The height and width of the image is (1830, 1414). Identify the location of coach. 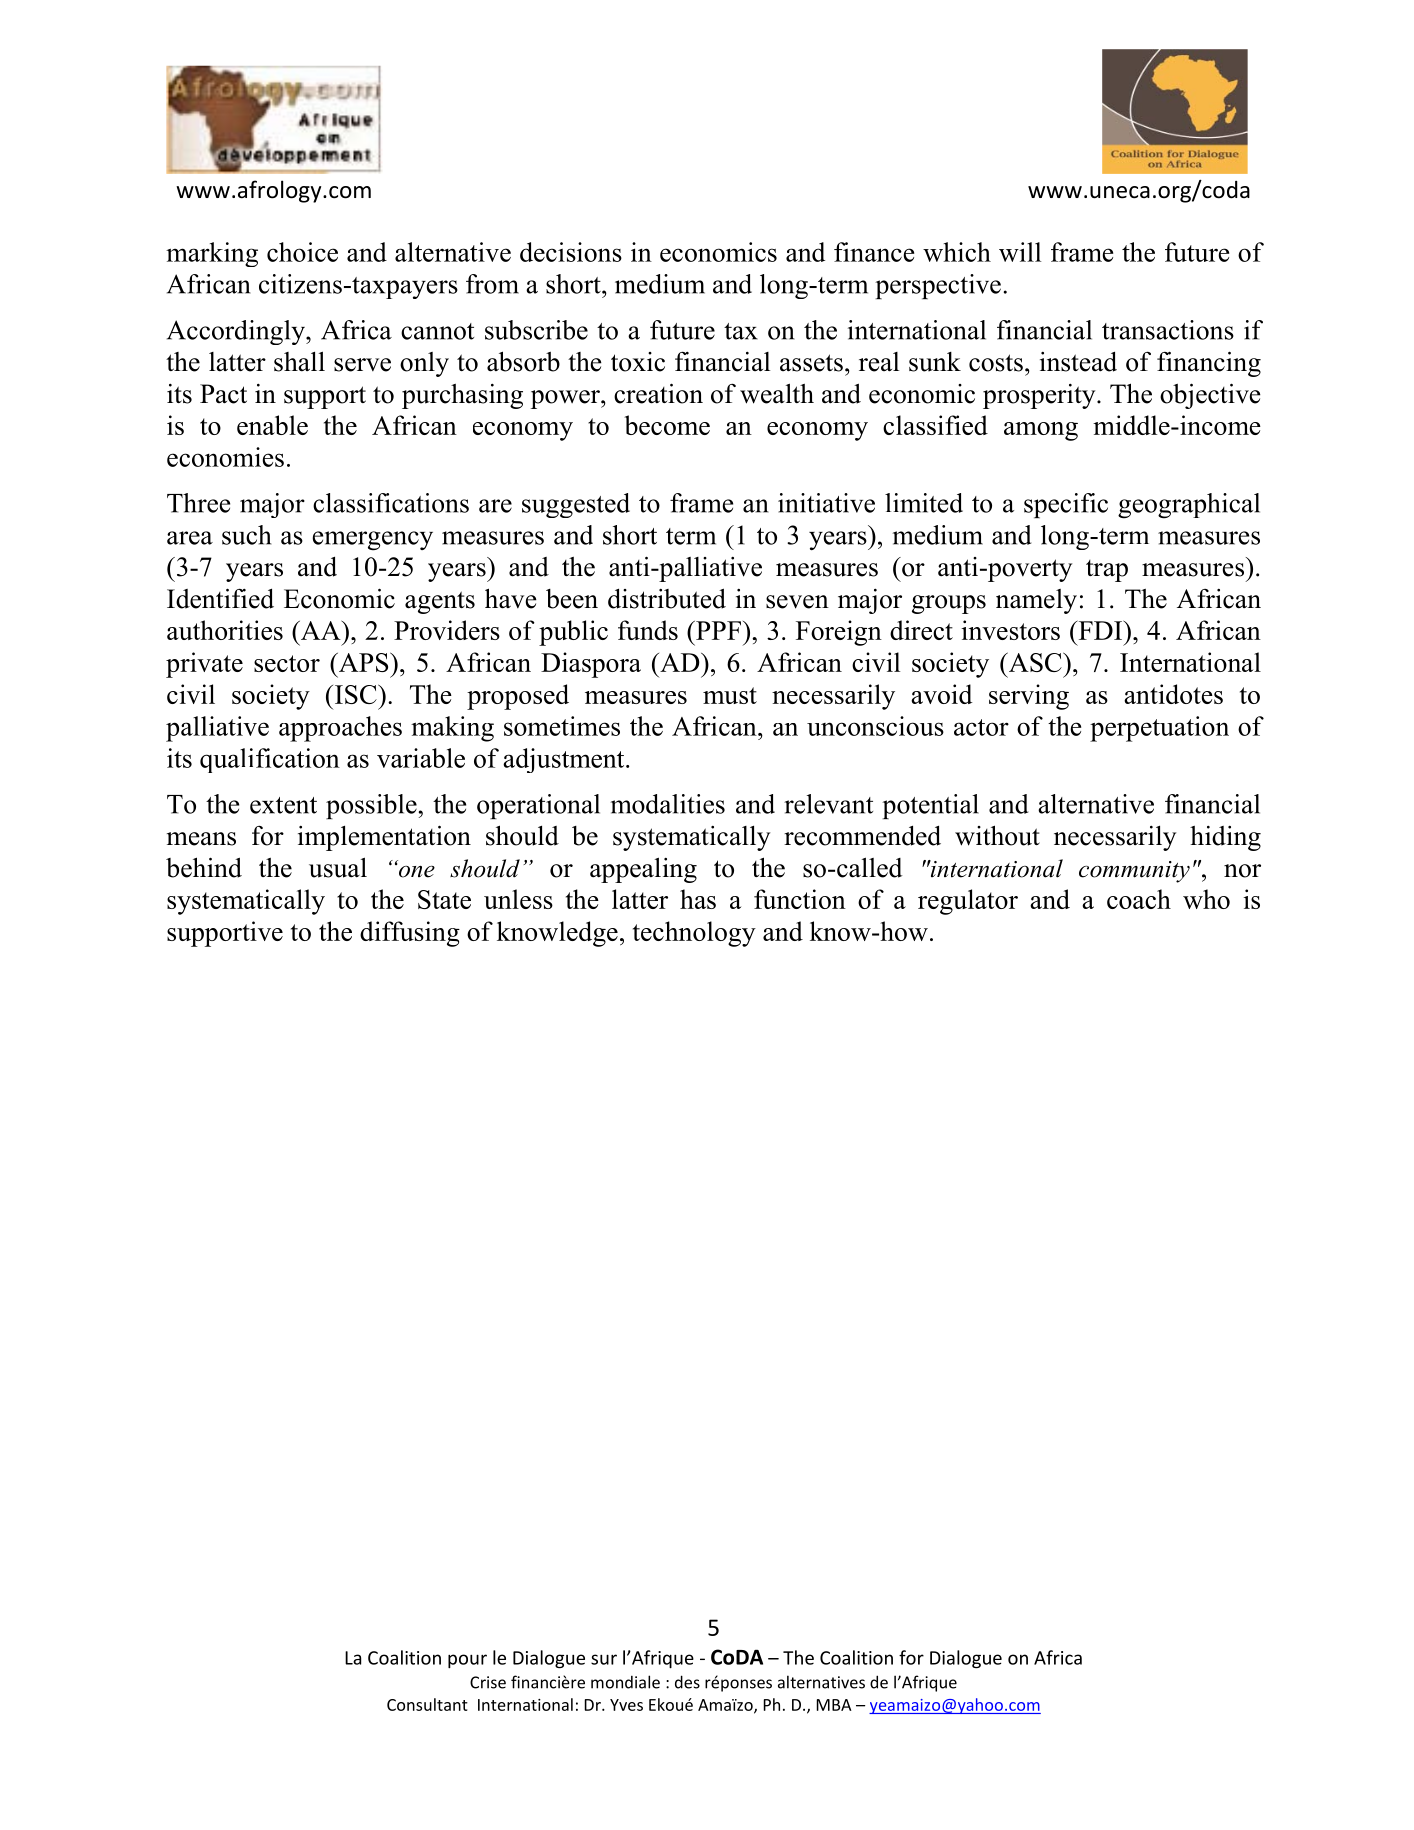
(1139, 899).
